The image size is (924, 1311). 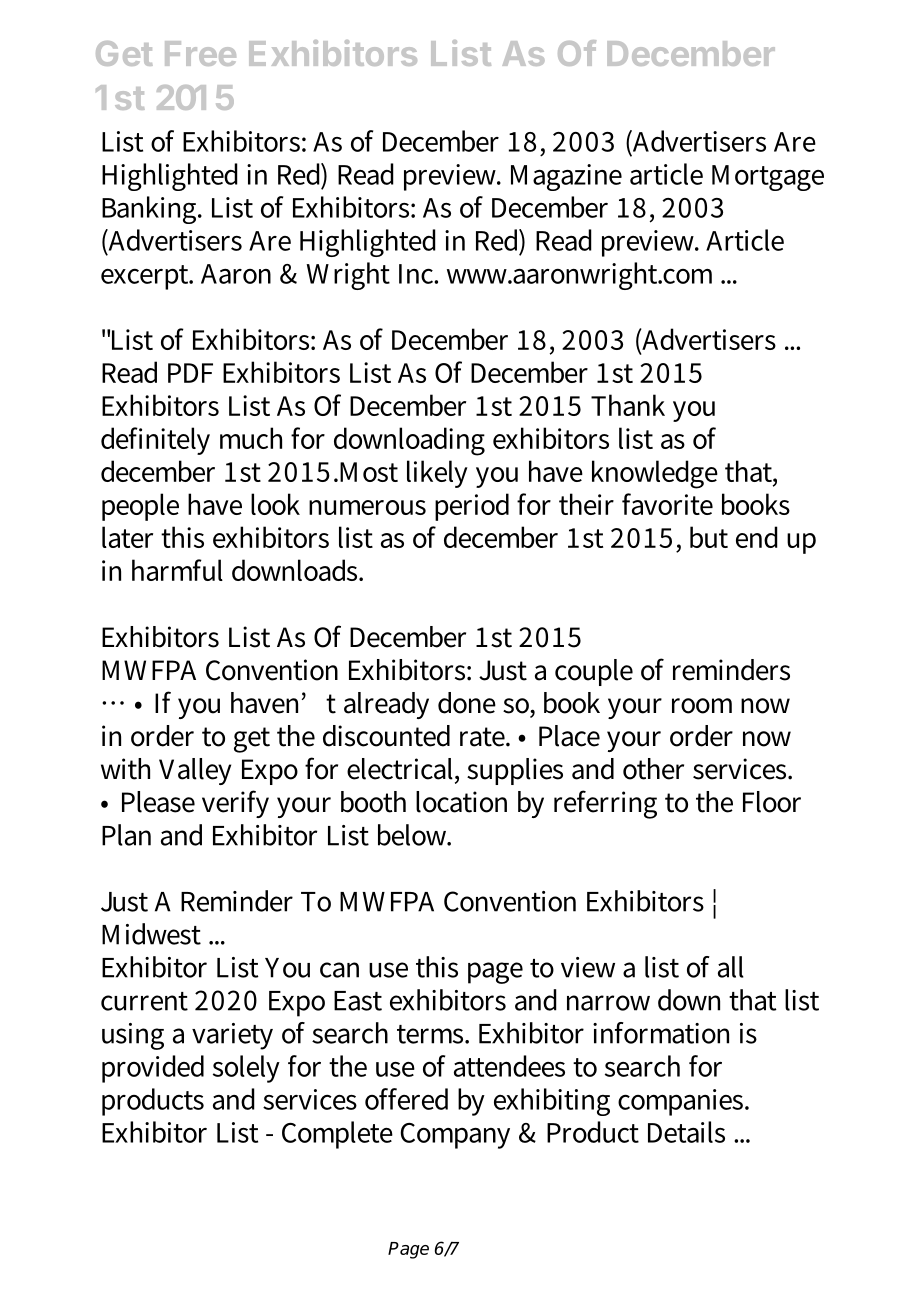 What do you see at coordinates (200, 53) in the image?
I see `Free` at bounding box center [200, 53].
